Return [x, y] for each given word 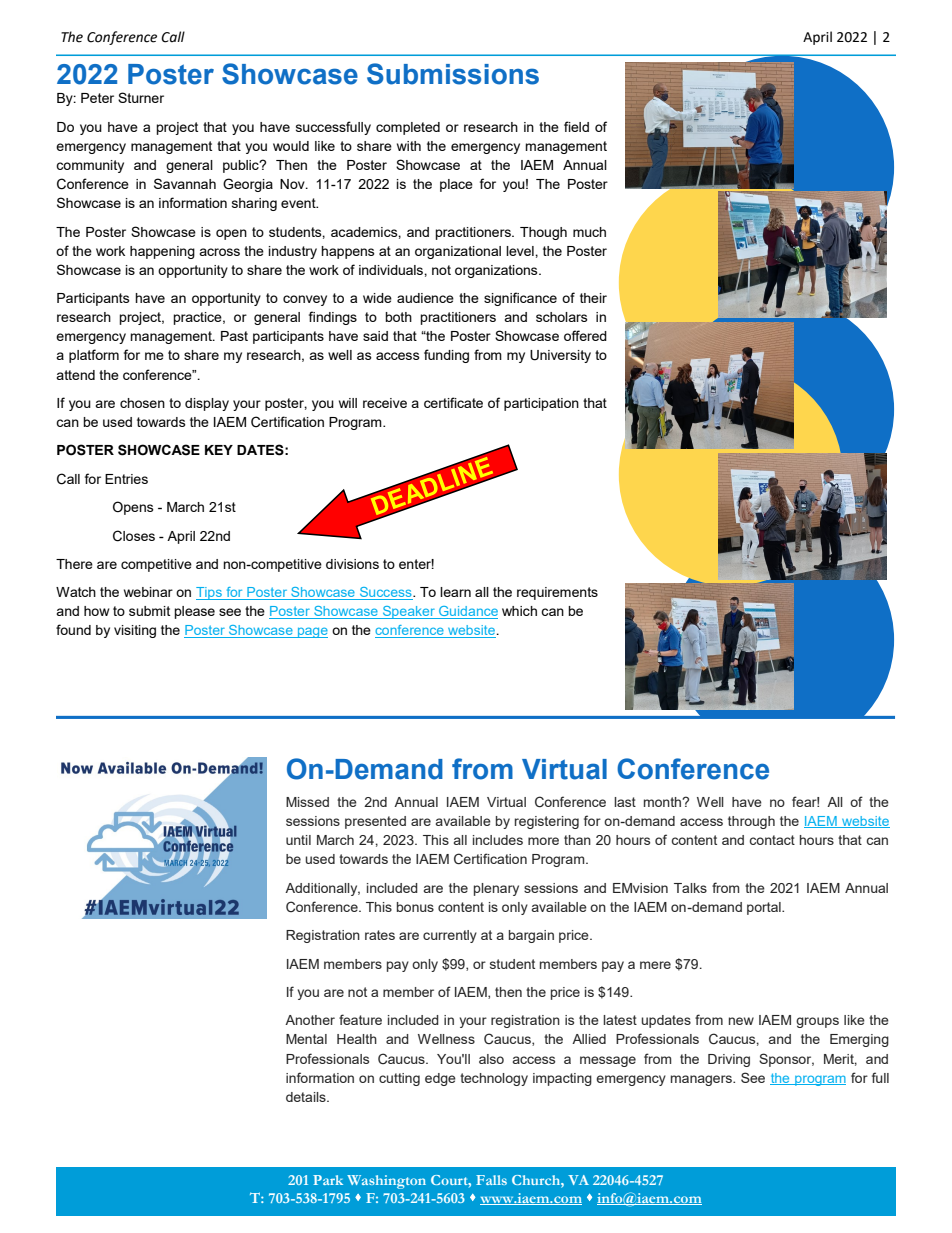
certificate [453, 402]
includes [498, 840]
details [307, 1097]
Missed [307, 802]
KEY [219, 450]
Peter [97, 98]
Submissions [453, 74]
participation [541, 404]
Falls [491, 1180]
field [576, 126]
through [751, 822]
